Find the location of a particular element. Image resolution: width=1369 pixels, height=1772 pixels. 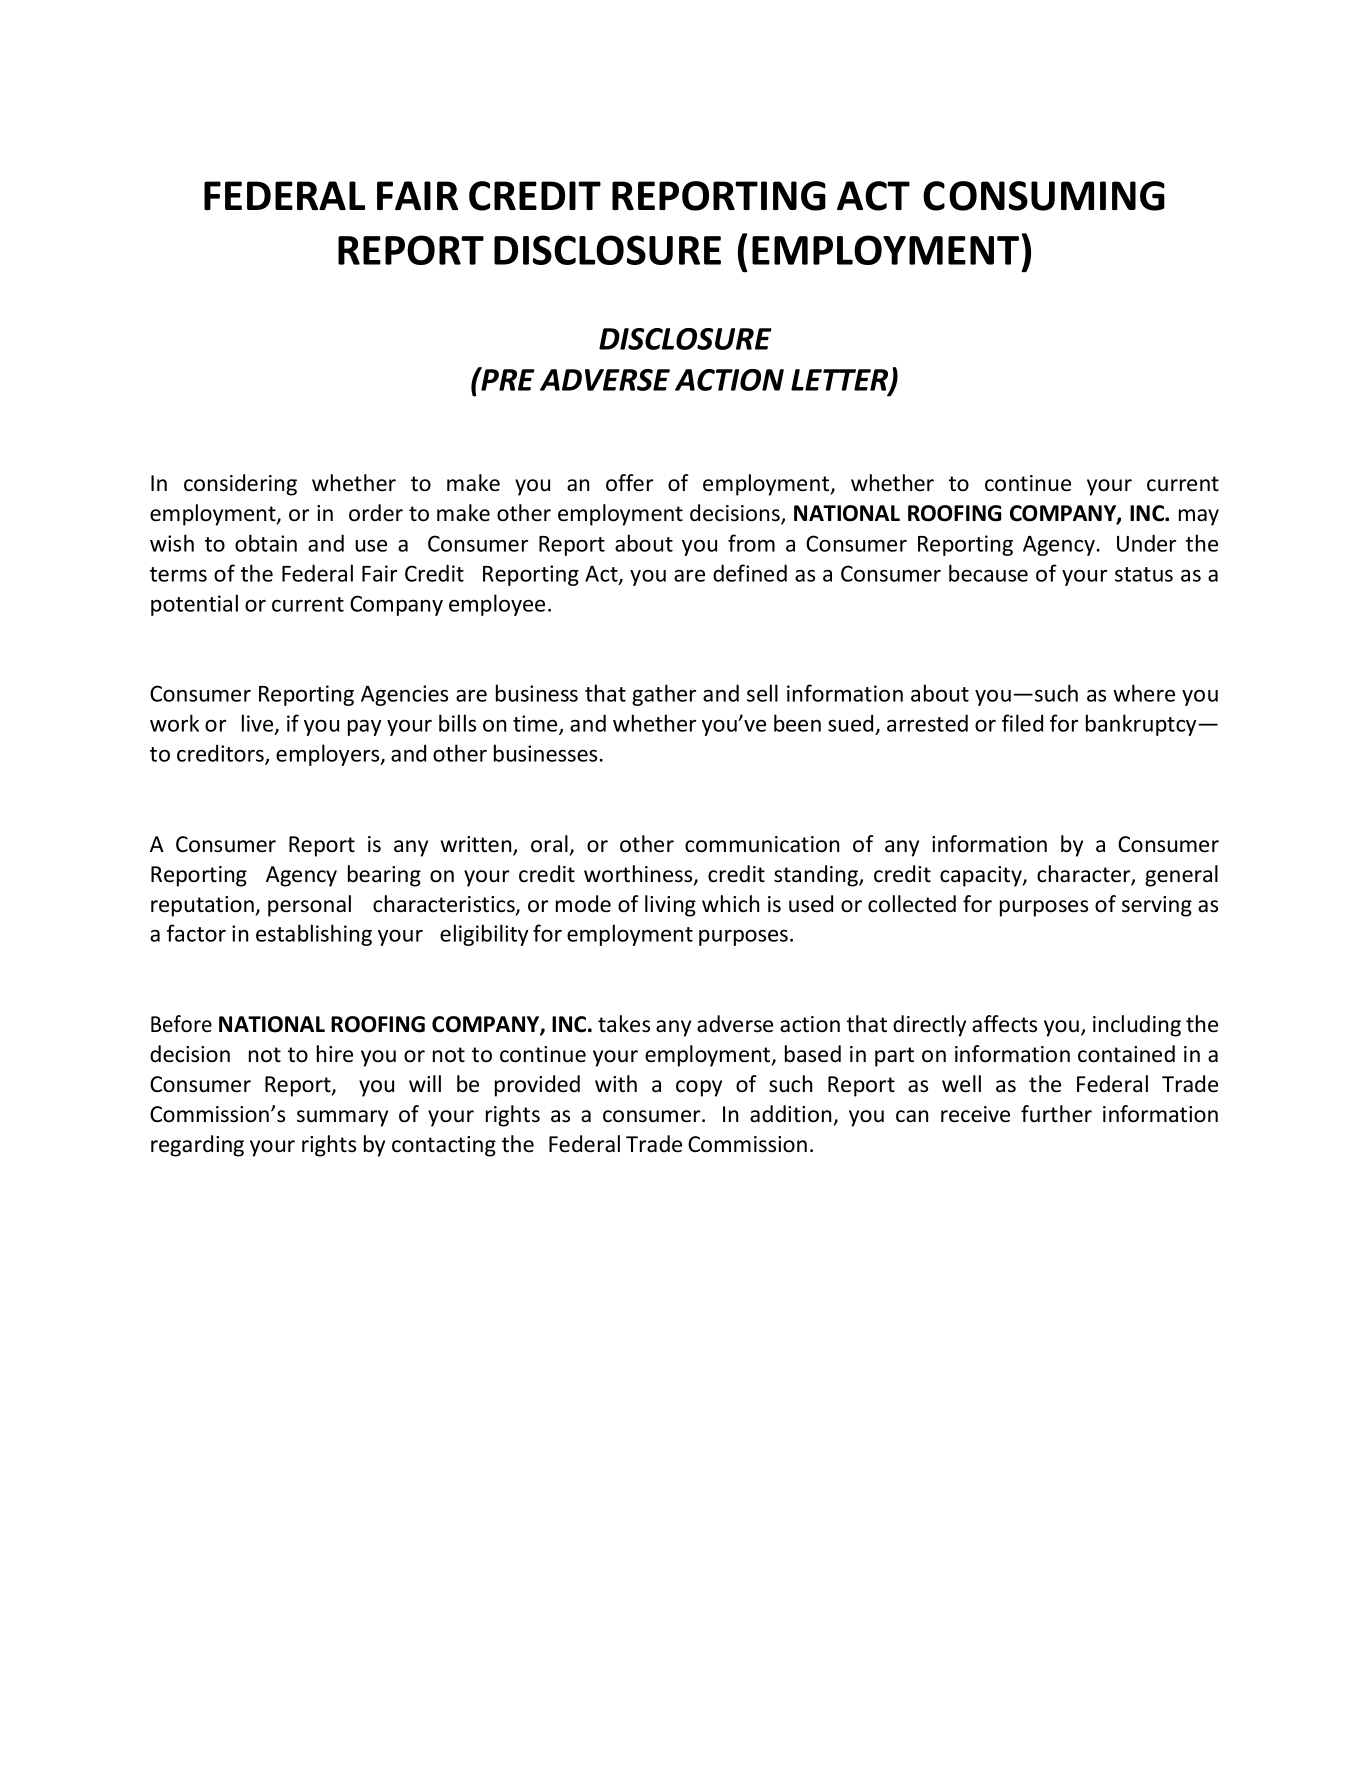

order is located at coordinates (376, 513).
